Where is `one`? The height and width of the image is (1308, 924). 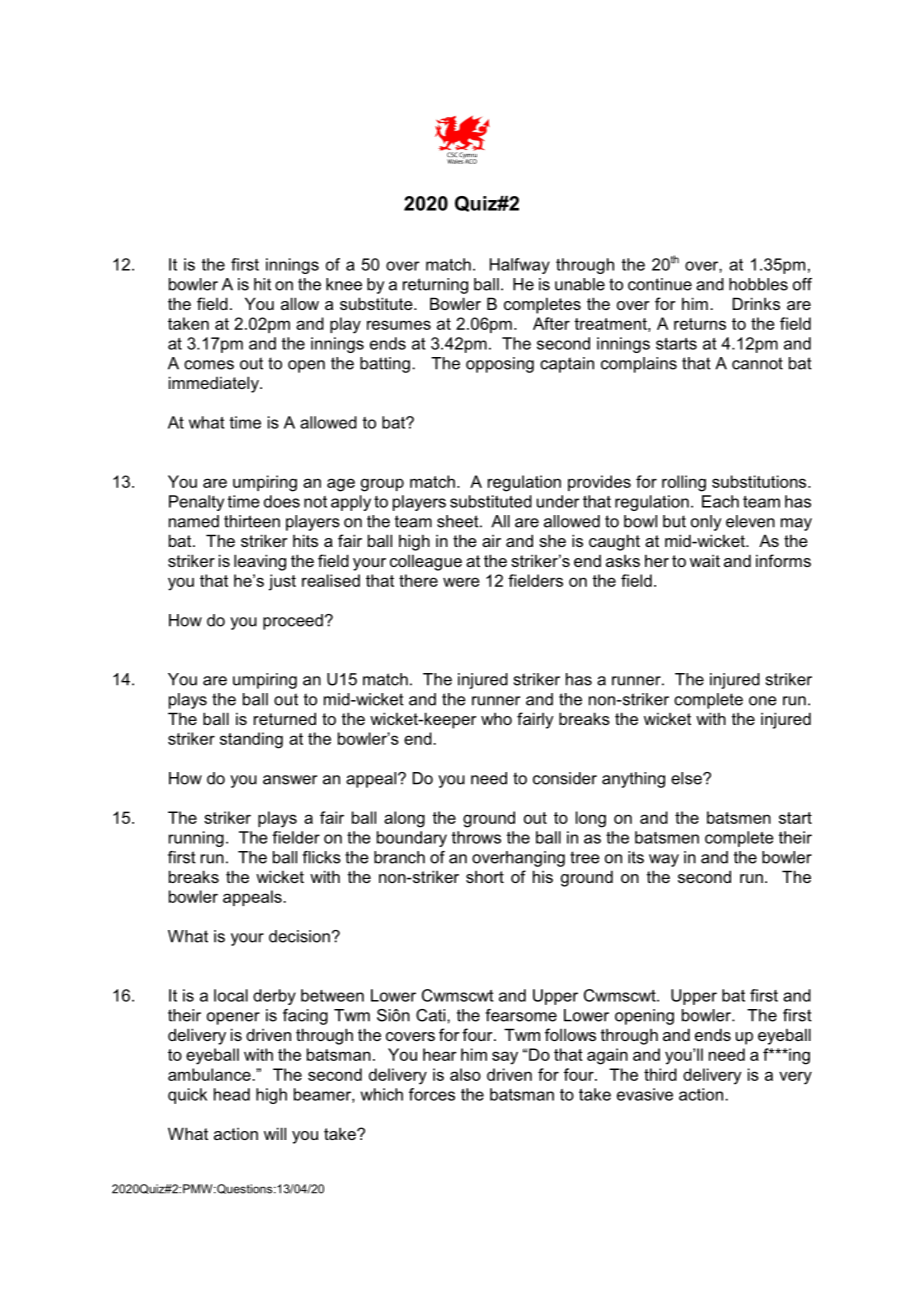 one is located at coordinates (763, 701).
